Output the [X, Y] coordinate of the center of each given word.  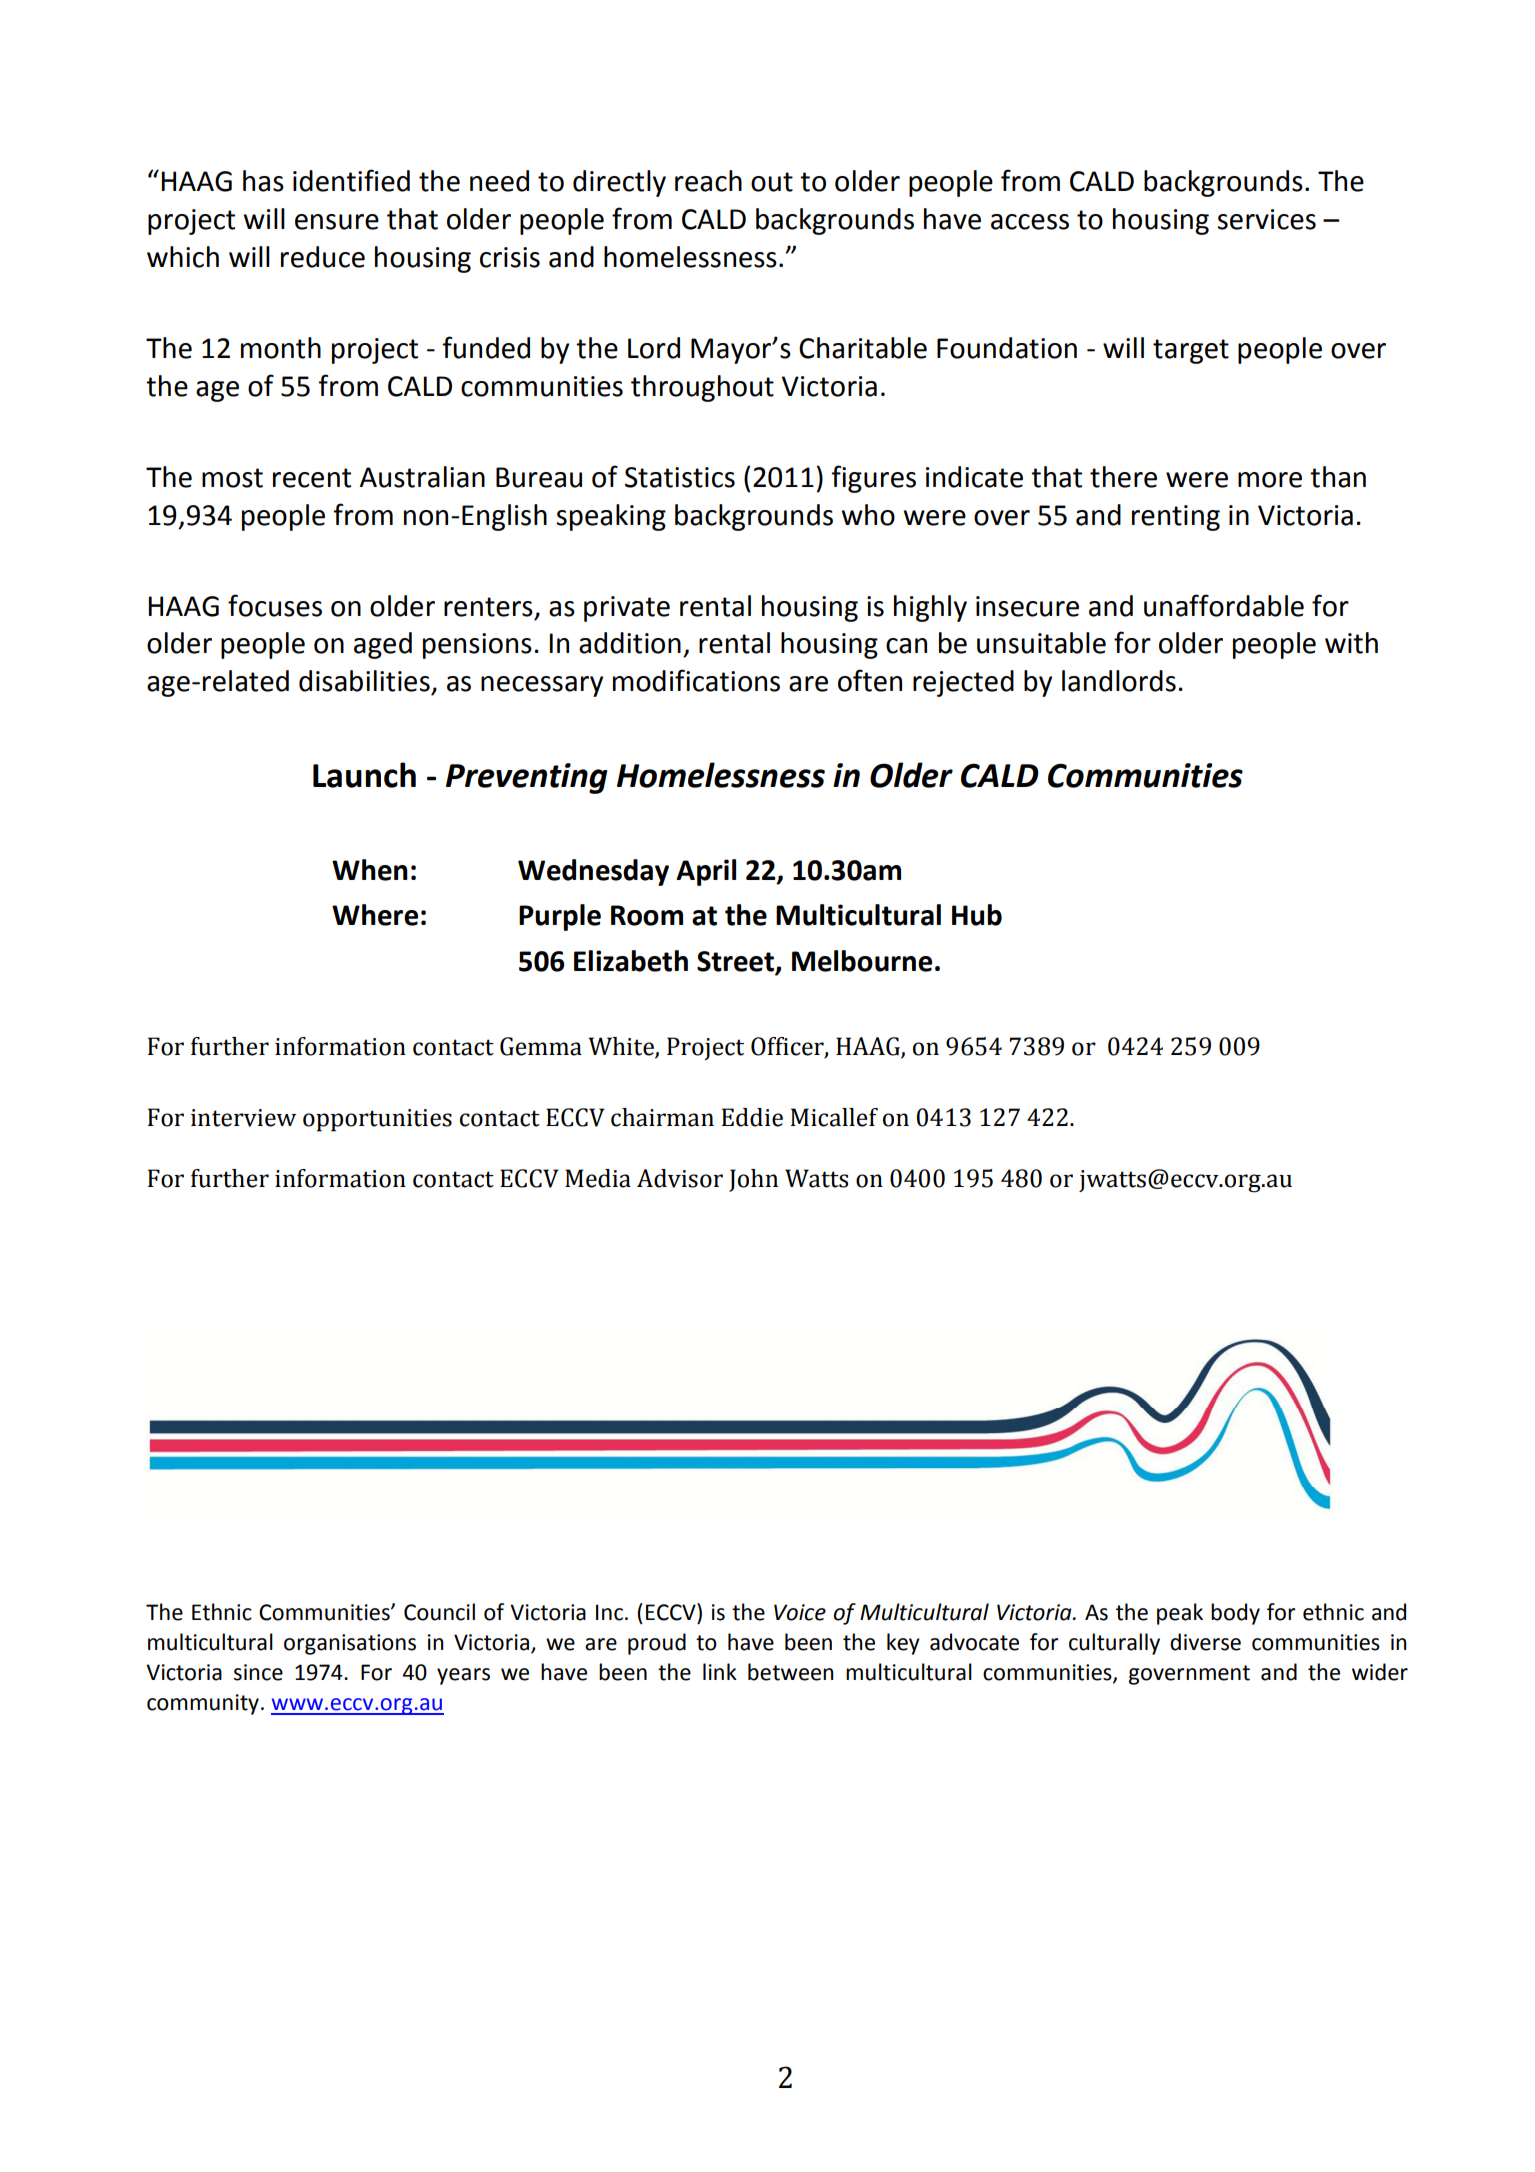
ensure [337, 222]
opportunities [377, 1120]
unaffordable [1224, 605]
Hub [977, 915]
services [1267, 219]
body [1235, 1614]
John [753, 1180]
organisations [350, 1644]
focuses [275, 605]
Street [736, 962]
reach [708, 181]
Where [375, 915]
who [868, 515]
